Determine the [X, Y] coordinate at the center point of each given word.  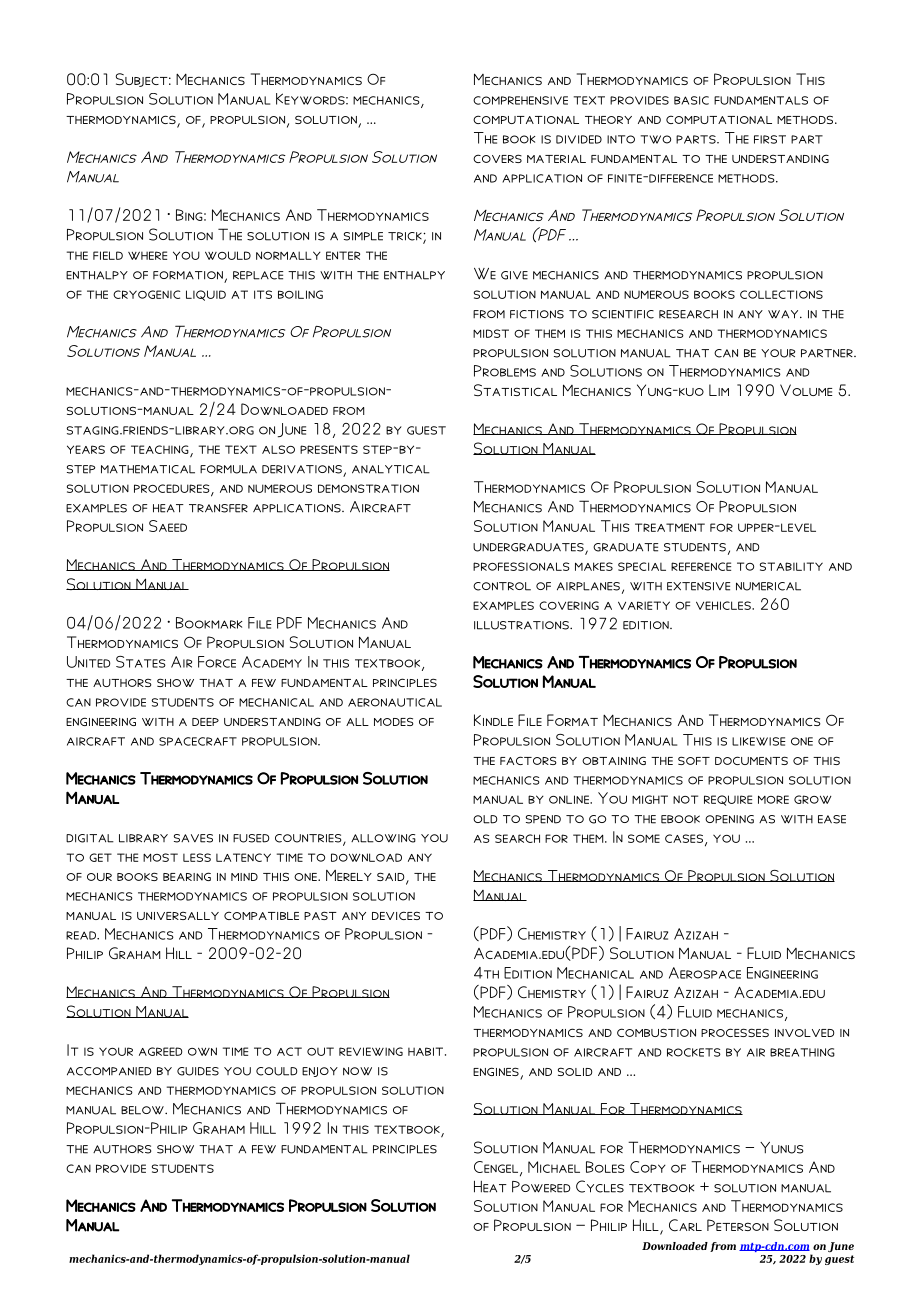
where [147, 255]
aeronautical [395, 702]
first [770, 139]
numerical [768, 586]
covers [497, 158]
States [141, 662]
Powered [541, 1187]
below [143, 1110]
